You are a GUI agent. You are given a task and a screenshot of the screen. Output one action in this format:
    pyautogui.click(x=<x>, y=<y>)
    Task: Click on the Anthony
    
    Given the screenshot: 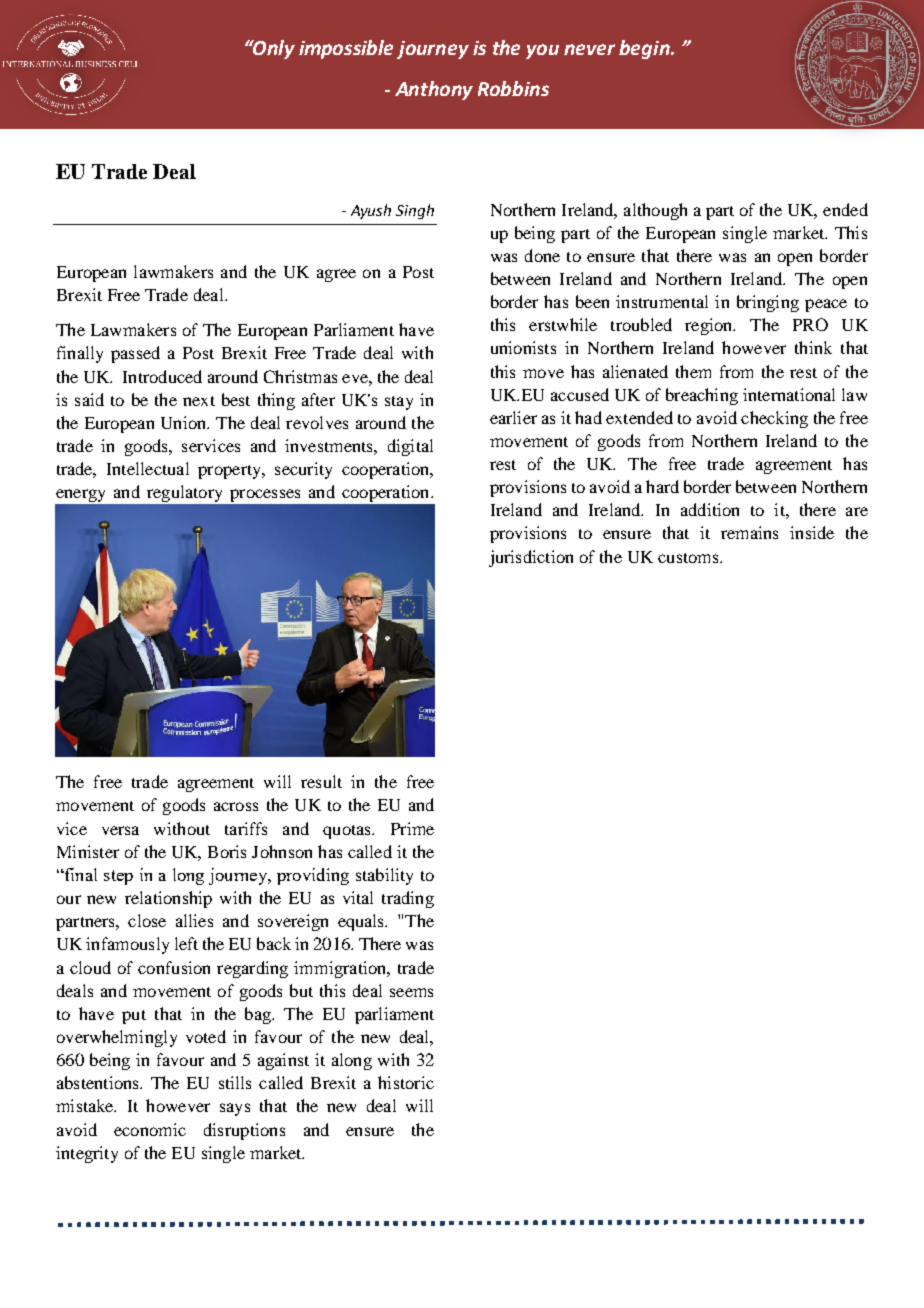 What is the action you would take?
    pyautogui.click(x=434, y=90)
